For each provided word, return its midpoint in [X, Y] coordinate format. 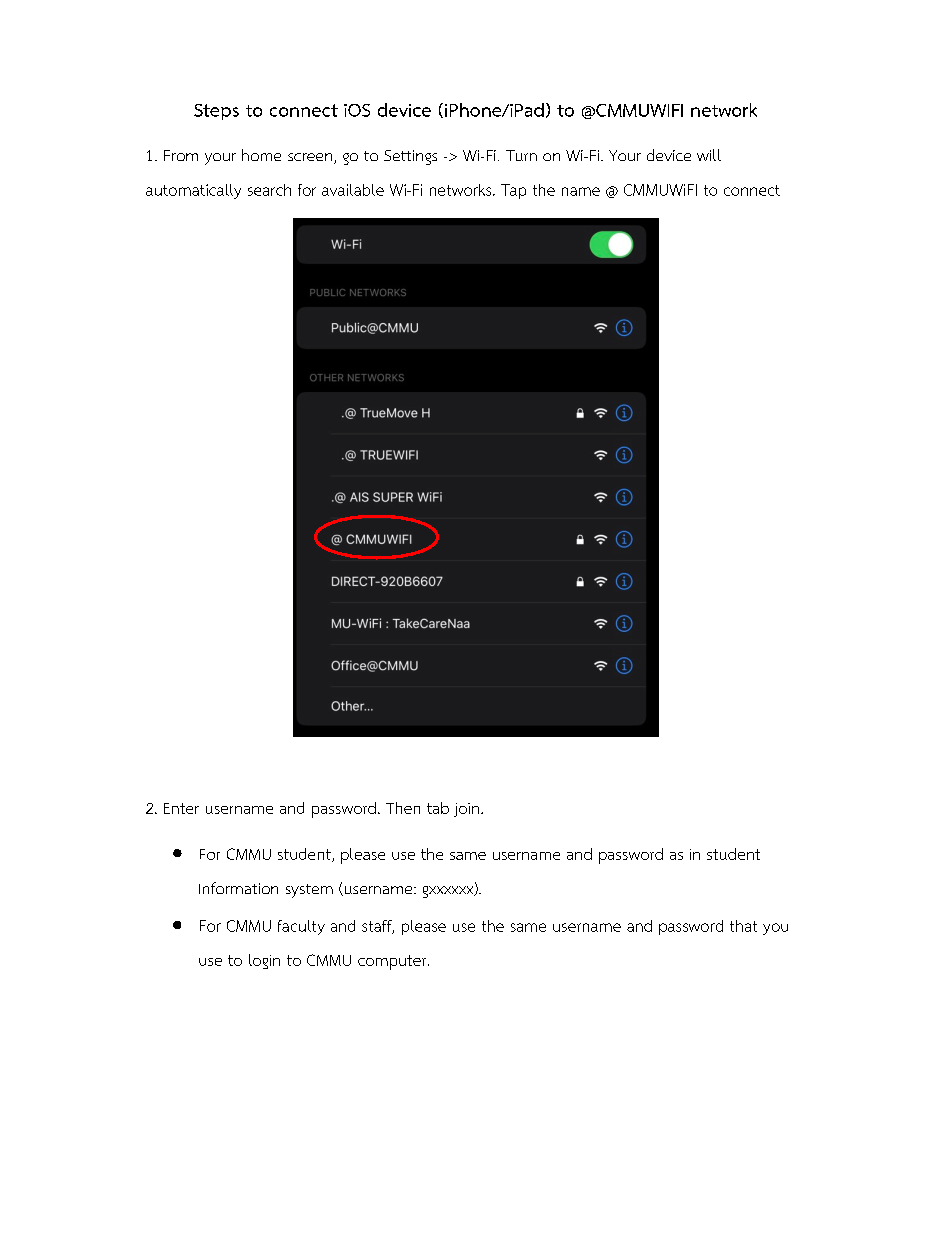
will [709, 155]
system [309, 891]
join [466, 810]
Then [403, 808]
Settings [410, 157]
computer [393, 962]
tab [438, 808]
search [269, 190]
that [743, 926]
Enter [181, 808]
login [264, 961]
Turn [521, 155]
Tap [513, 191]
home [261, 155]
